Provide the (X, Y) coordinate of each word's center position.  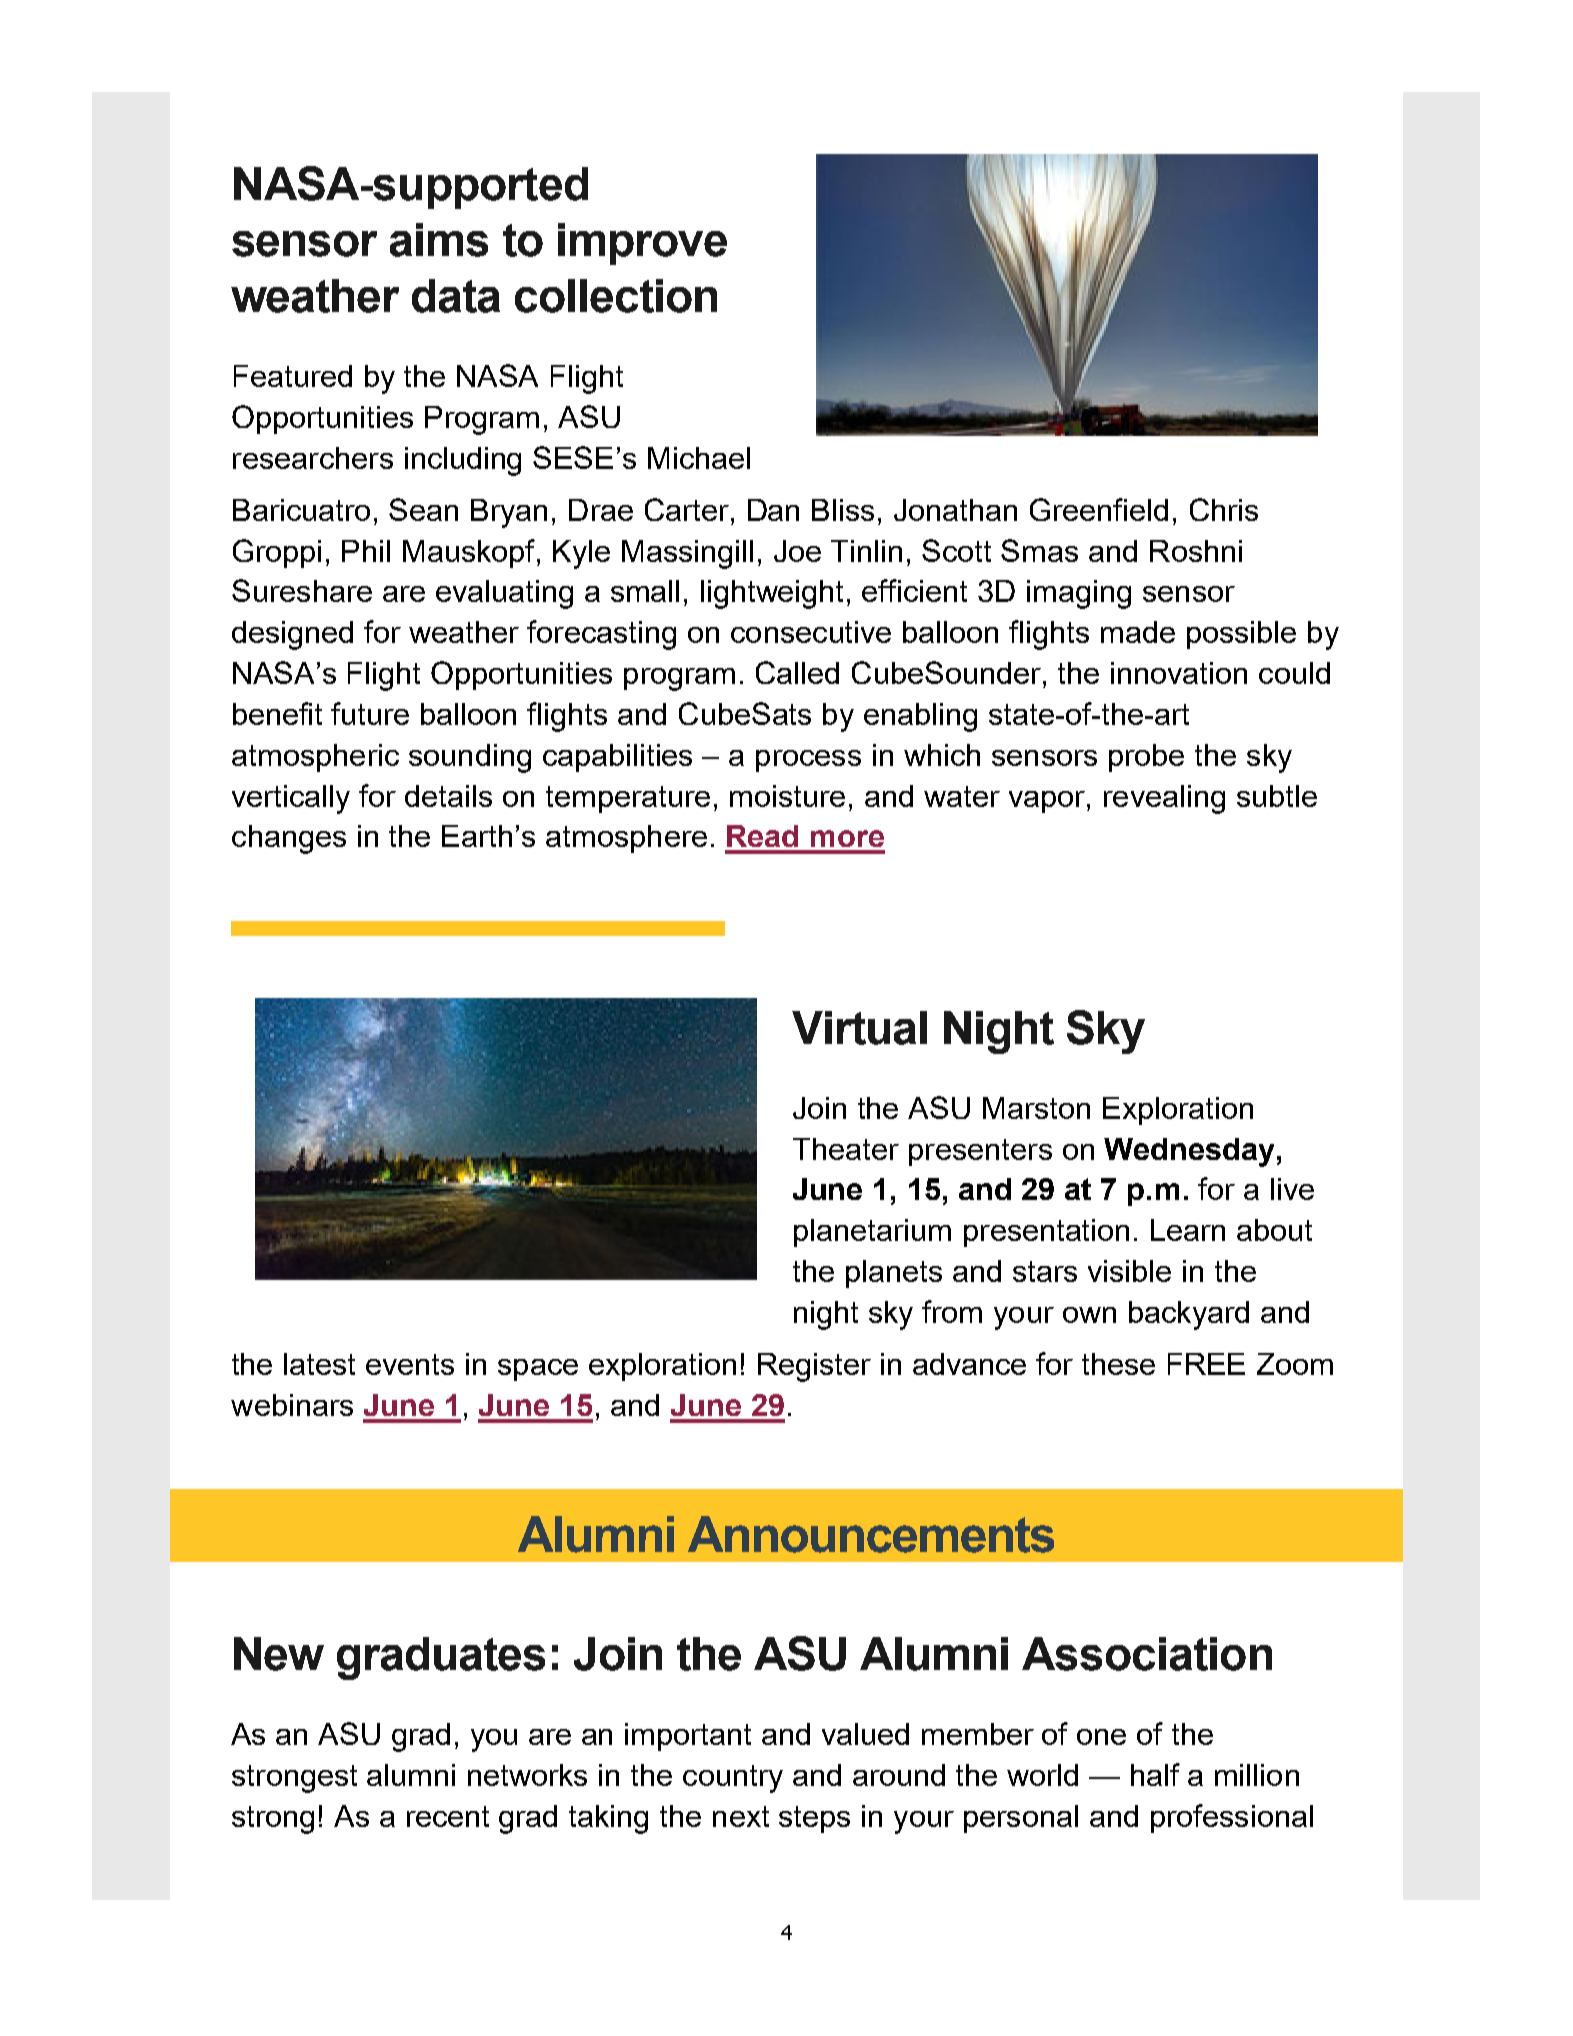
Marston (1036, 1108)
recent (448, 1816)
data (456, 296)
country (733, 1779)
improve (642, 244)
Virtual (859, 1028)
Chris (1224, 509)
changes (289, 839)
